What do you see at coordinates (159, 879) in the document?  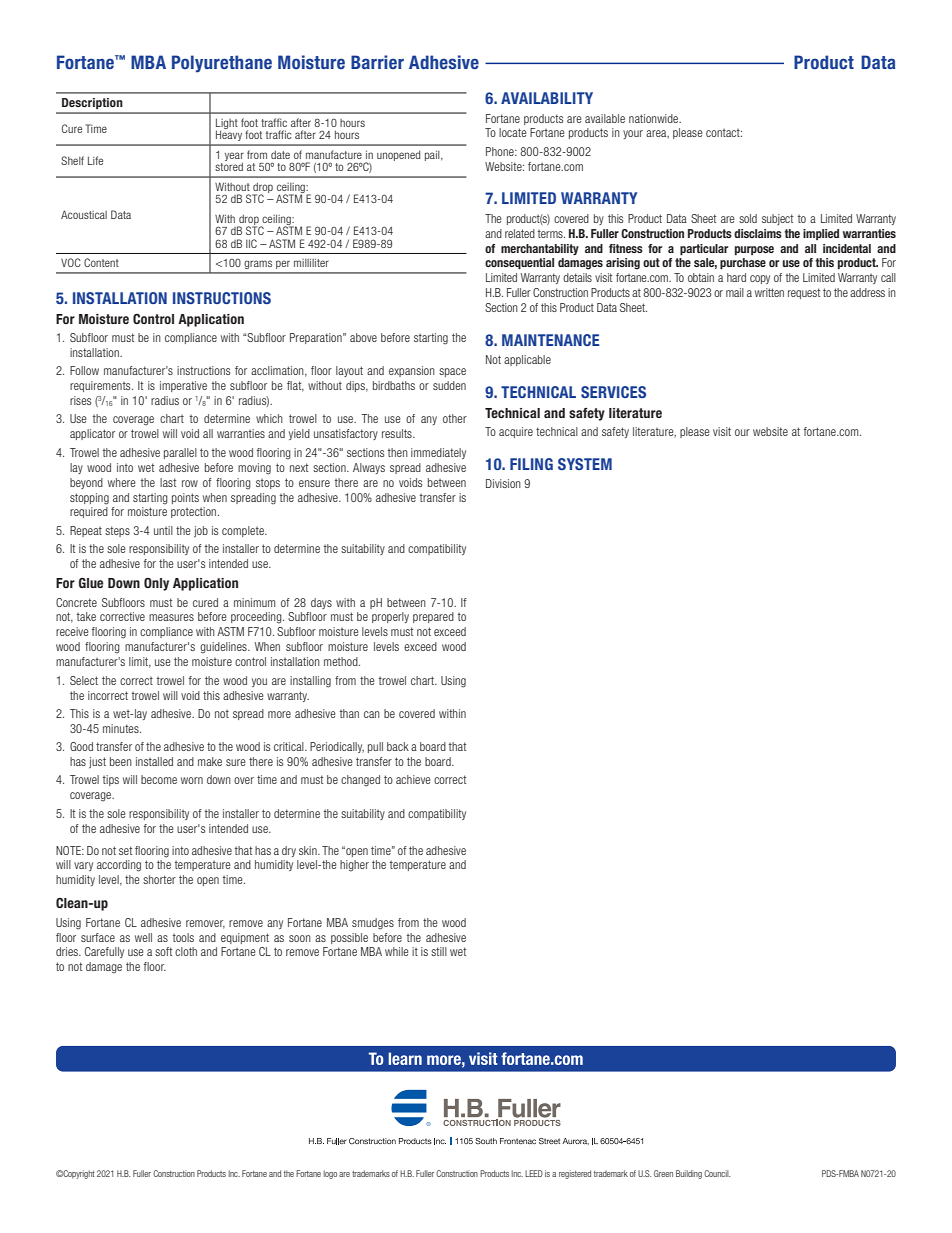 I see `shorter` at bounding box center [159, 879].
